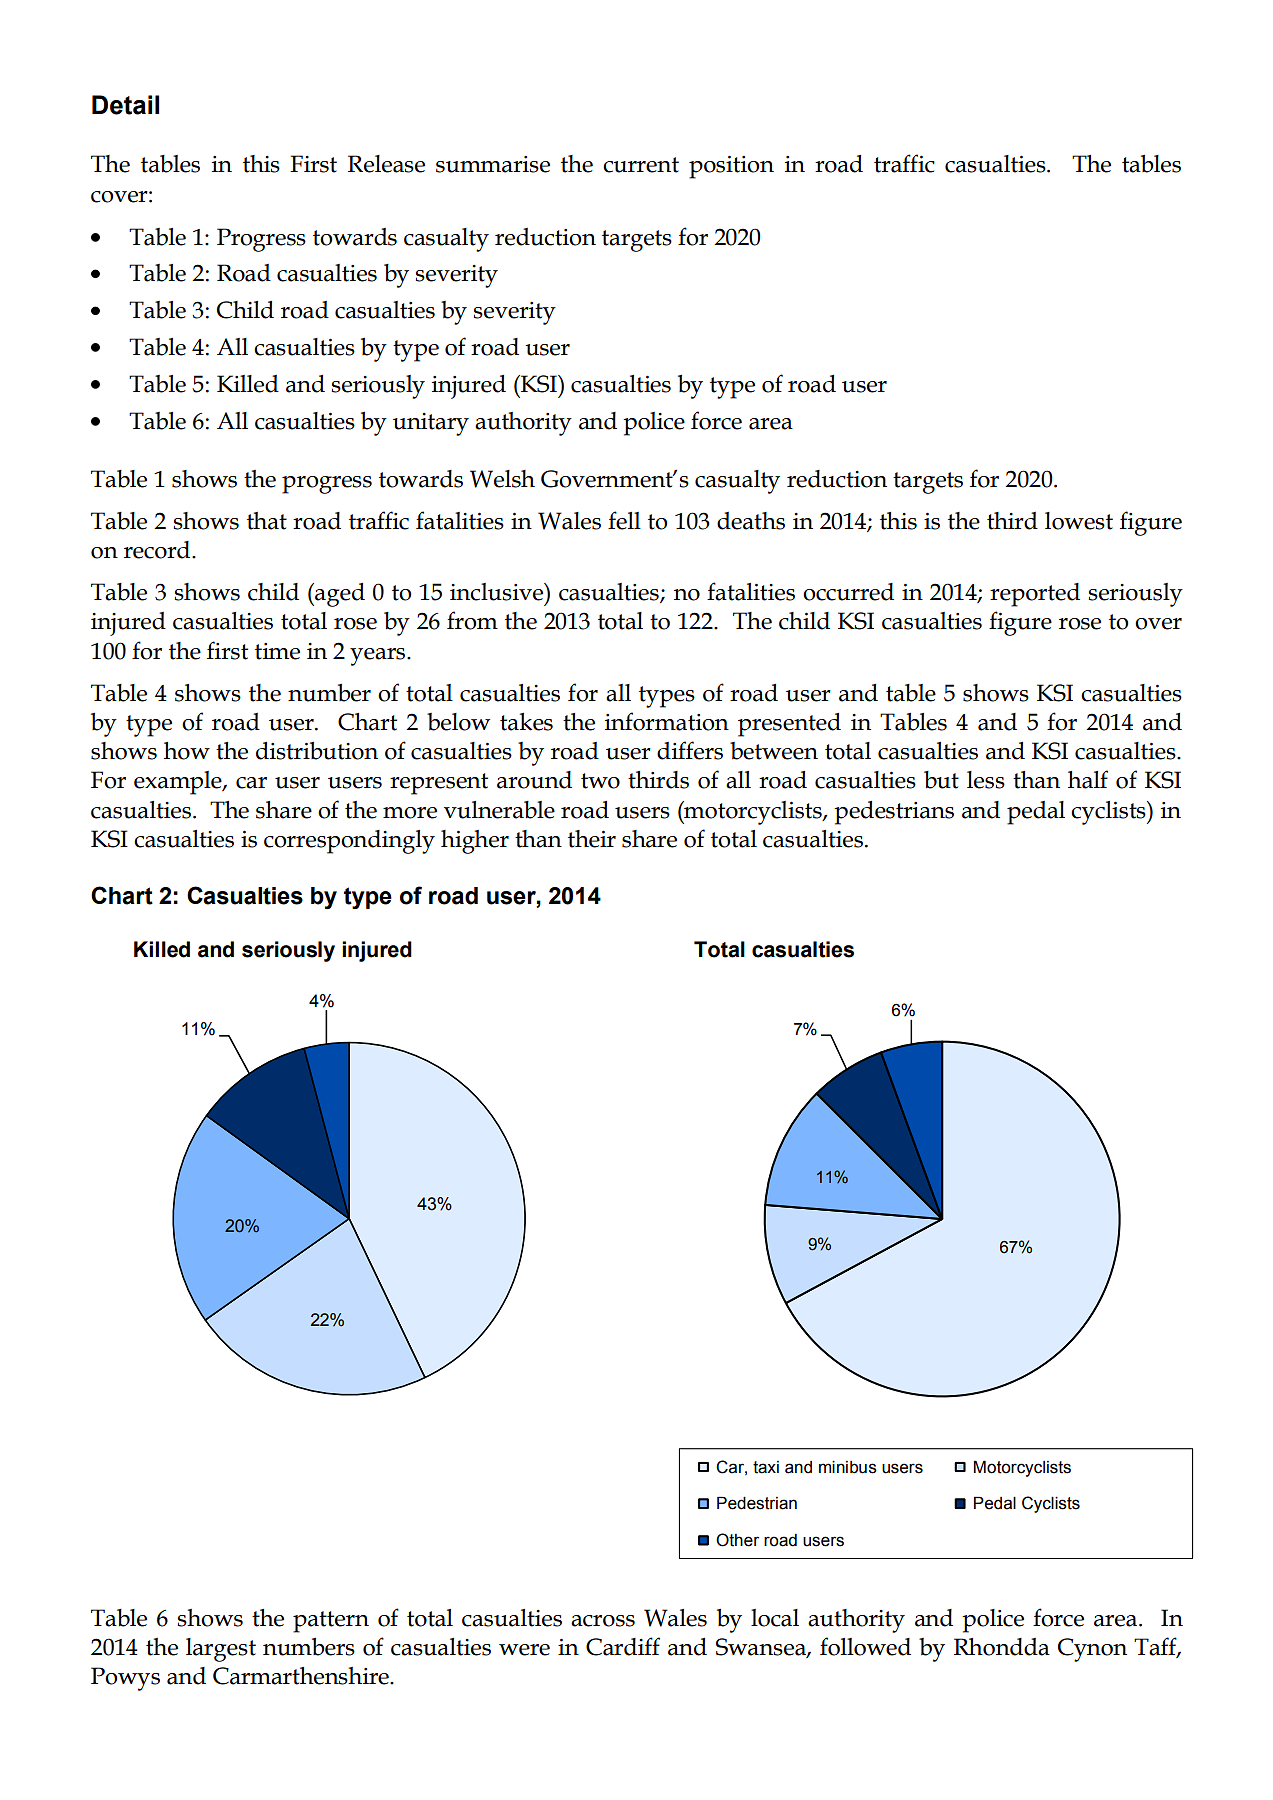 The height and width of the screenshot is (1800, 1273). Describe the element at coordinates (641, 165) in the screenshot. I see `current` at that location.
